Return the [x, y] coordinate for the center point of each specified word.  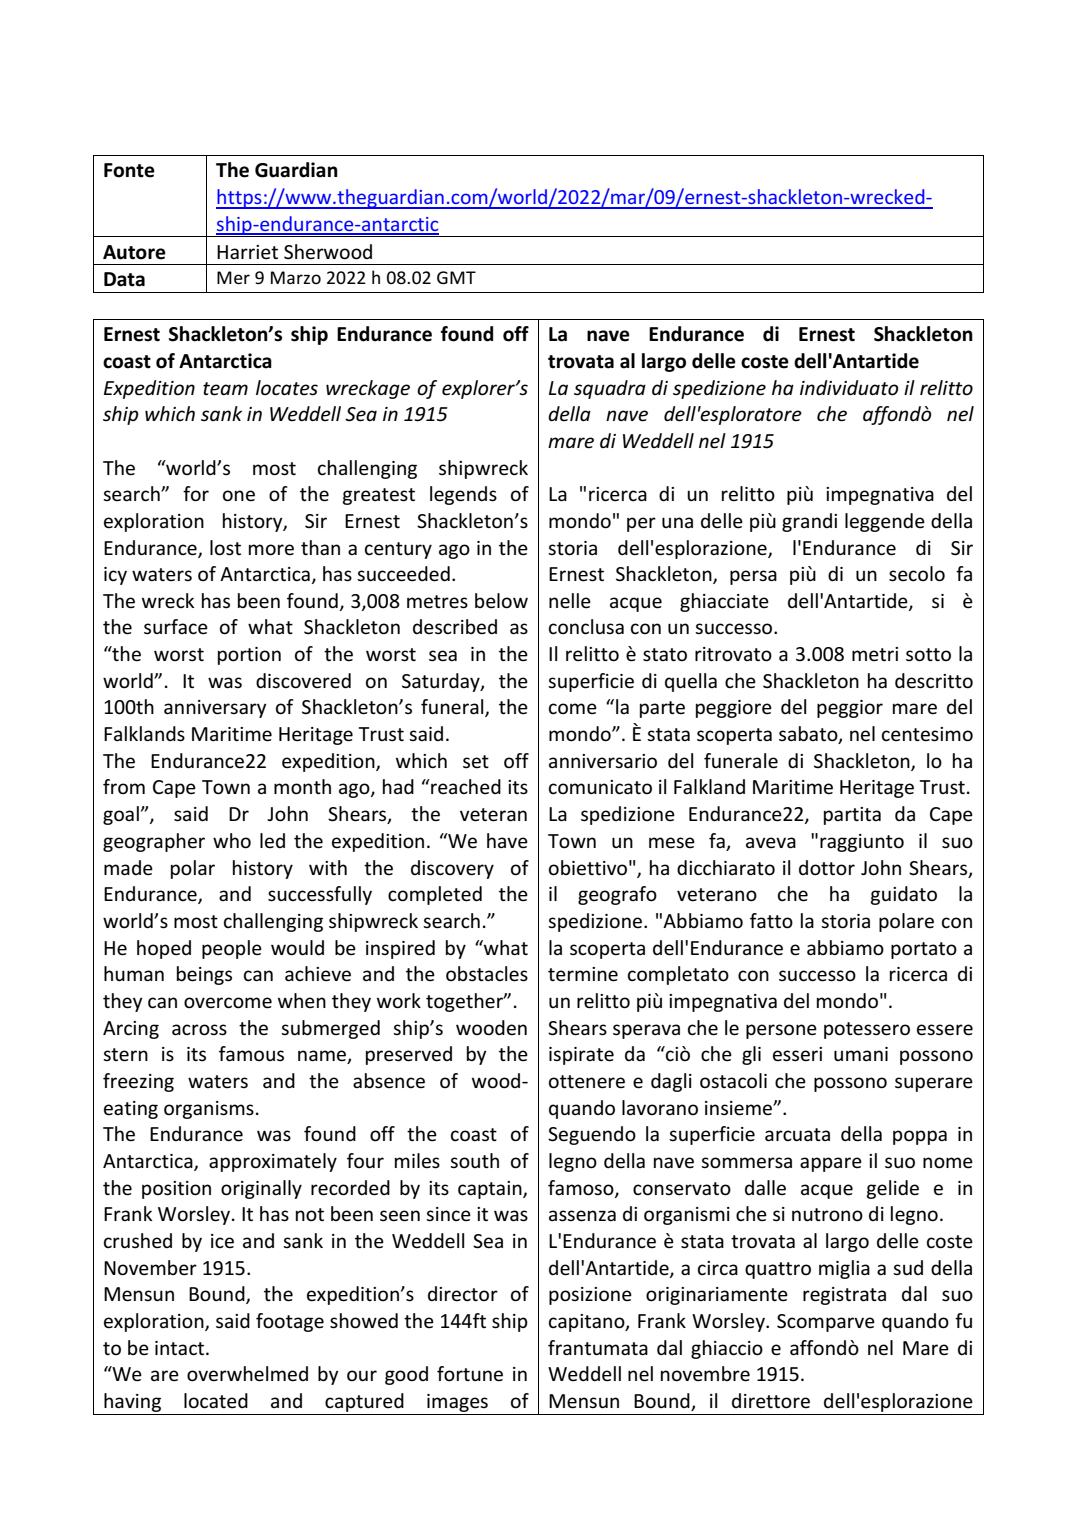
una [677, 522]
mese [672, 843]
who [232, 841]
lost [225, 548]
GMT [456, 277]
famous [251, 1054]
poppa [920, 1137]
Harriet [247, 252]
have [507, 841]
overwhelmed [247, 1374]
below [501, 601]
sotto [928, 655]
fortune [470, 1374]
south [474, 1161]
